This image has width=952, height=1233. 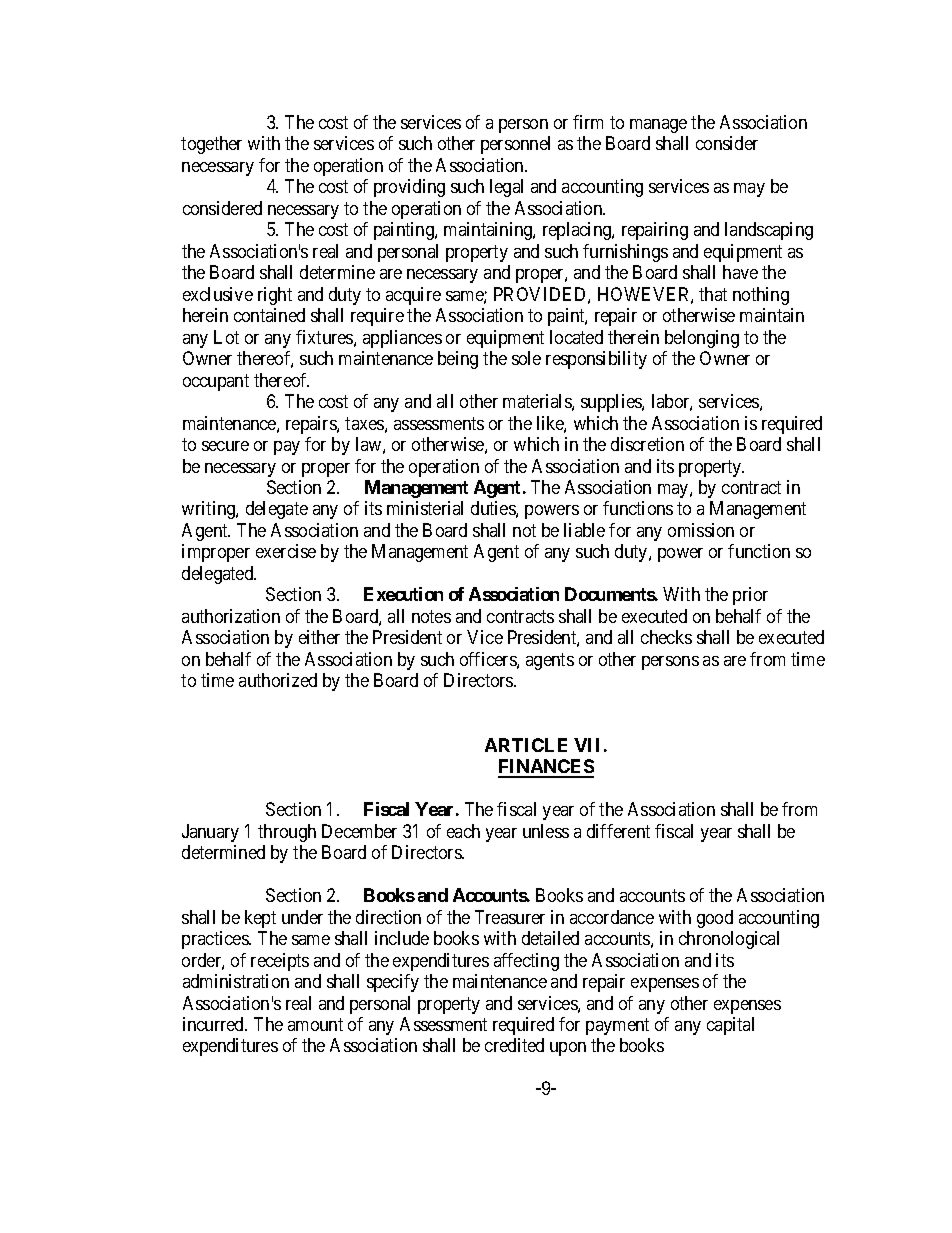 What do you see at coordinates (458, 360) in the image?
I see `being` at bounding box center [458, 360].
